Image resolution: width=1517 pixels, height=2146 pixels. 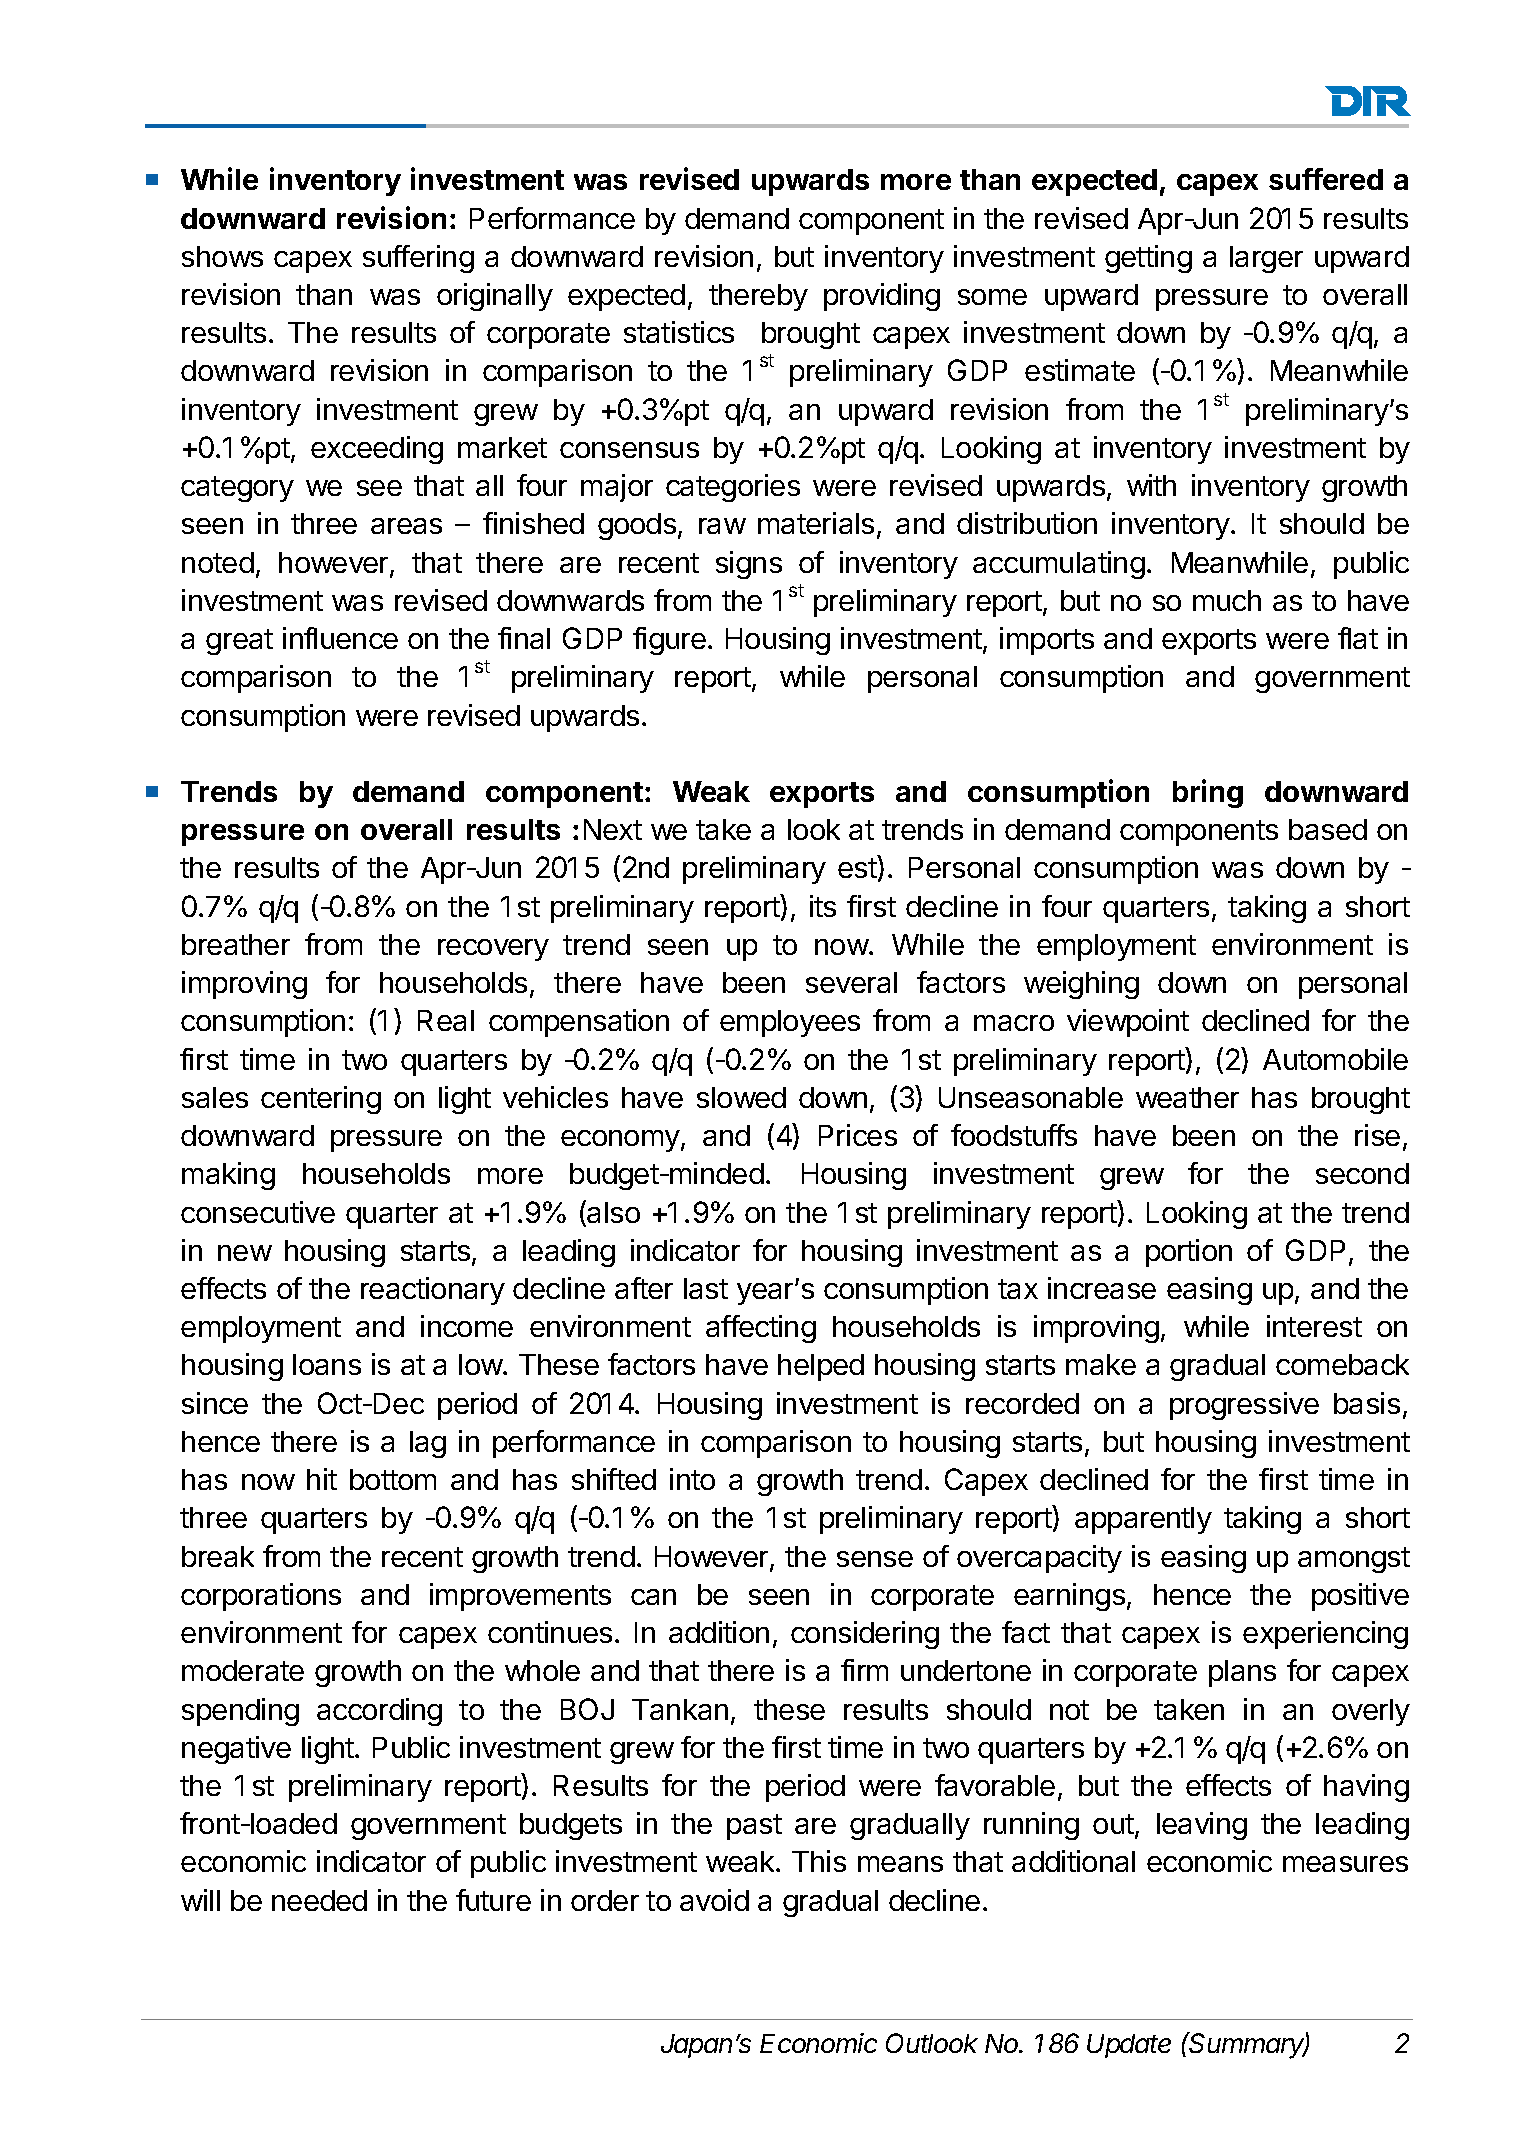 I want to click on suffering, so click(x=418, y=259).
